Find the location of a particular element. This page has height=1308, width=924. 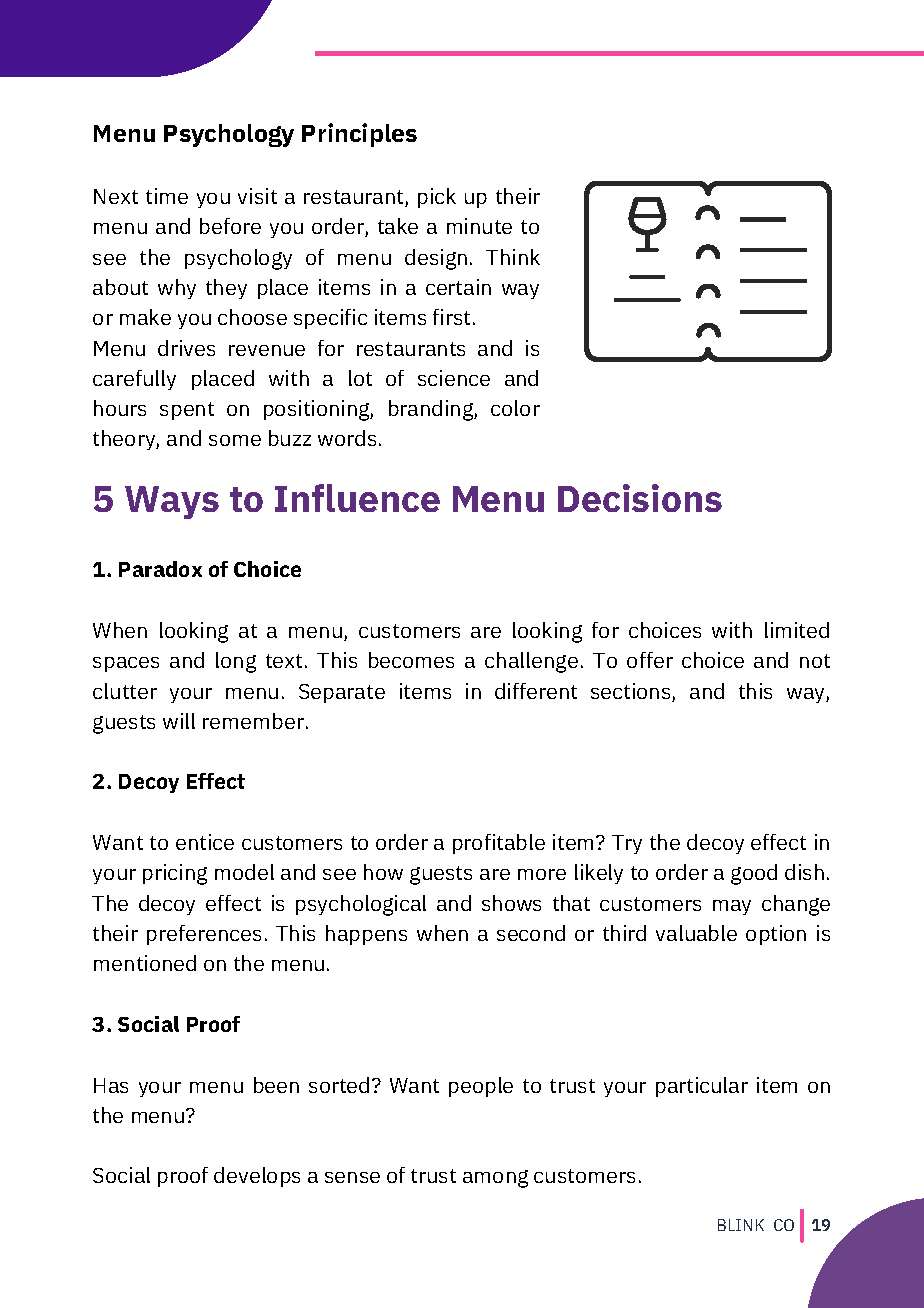

color is located at coordinates (515, 408).
